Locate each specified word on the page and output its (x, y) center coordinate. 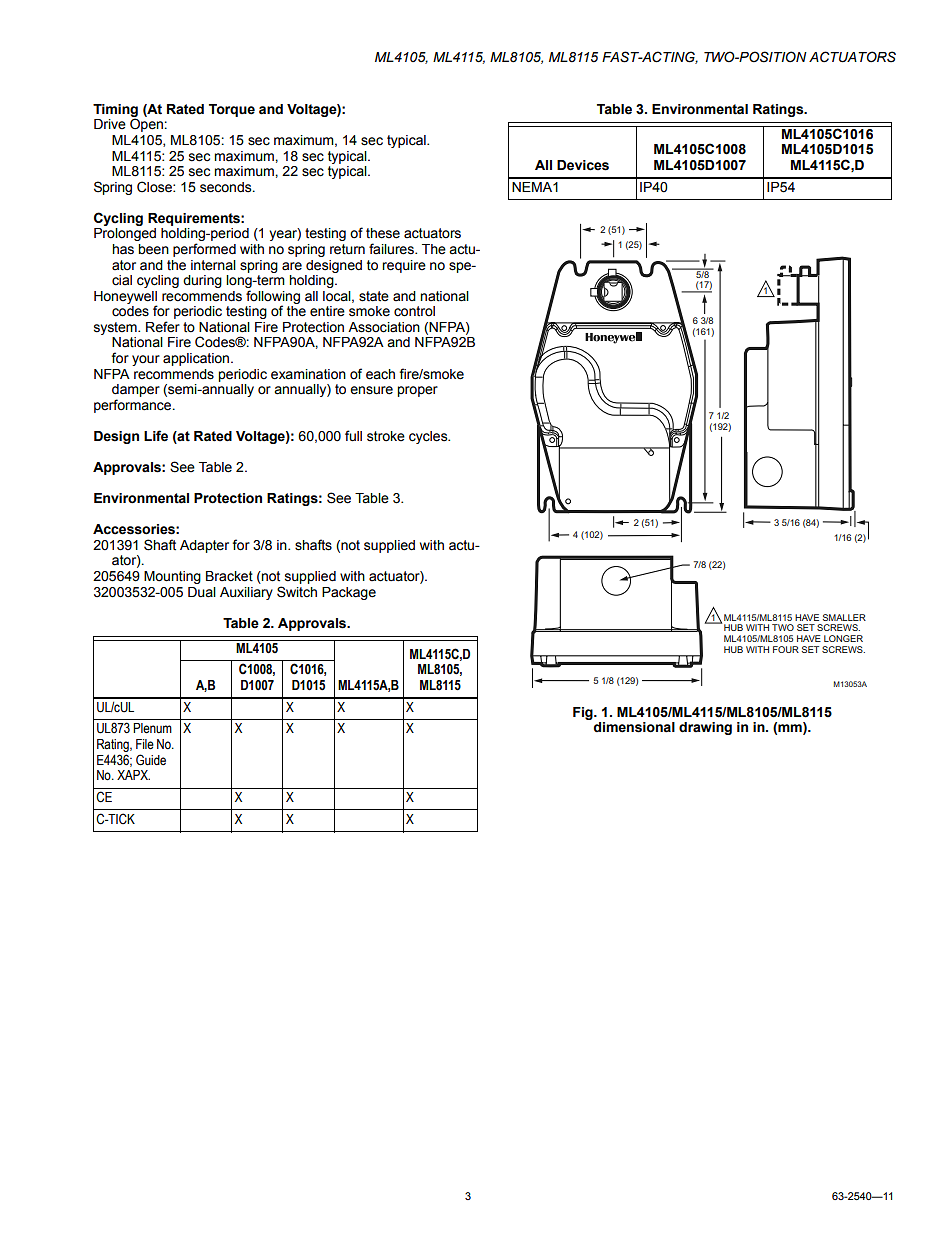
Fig (584, 713)
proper (417, 391)
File (145, 744)
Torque (232, 110)
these (383, 233)
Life (156, 436)
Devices (583, 165)
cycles (429, 437)
